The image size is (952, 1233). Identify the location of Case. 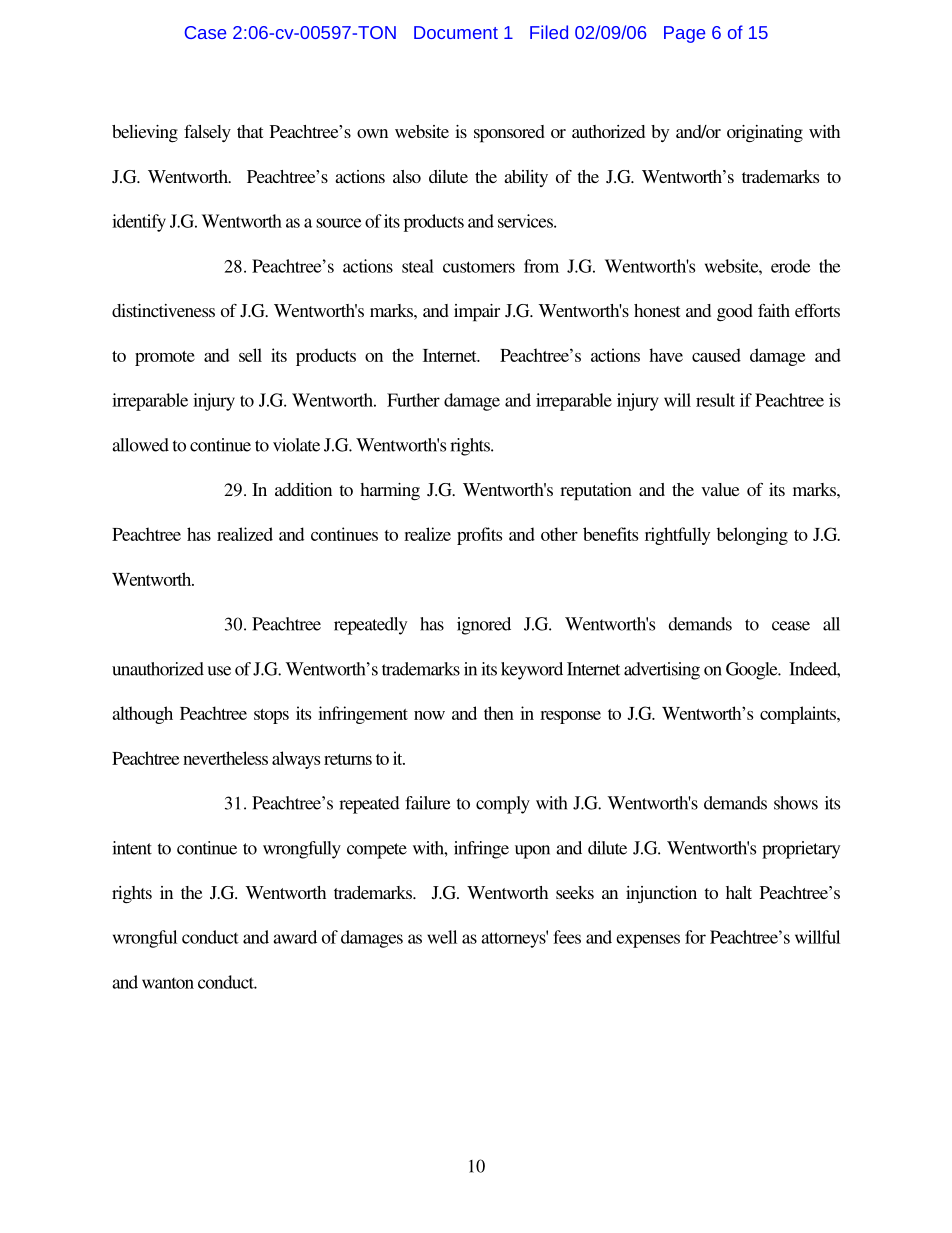
(205, 32).
